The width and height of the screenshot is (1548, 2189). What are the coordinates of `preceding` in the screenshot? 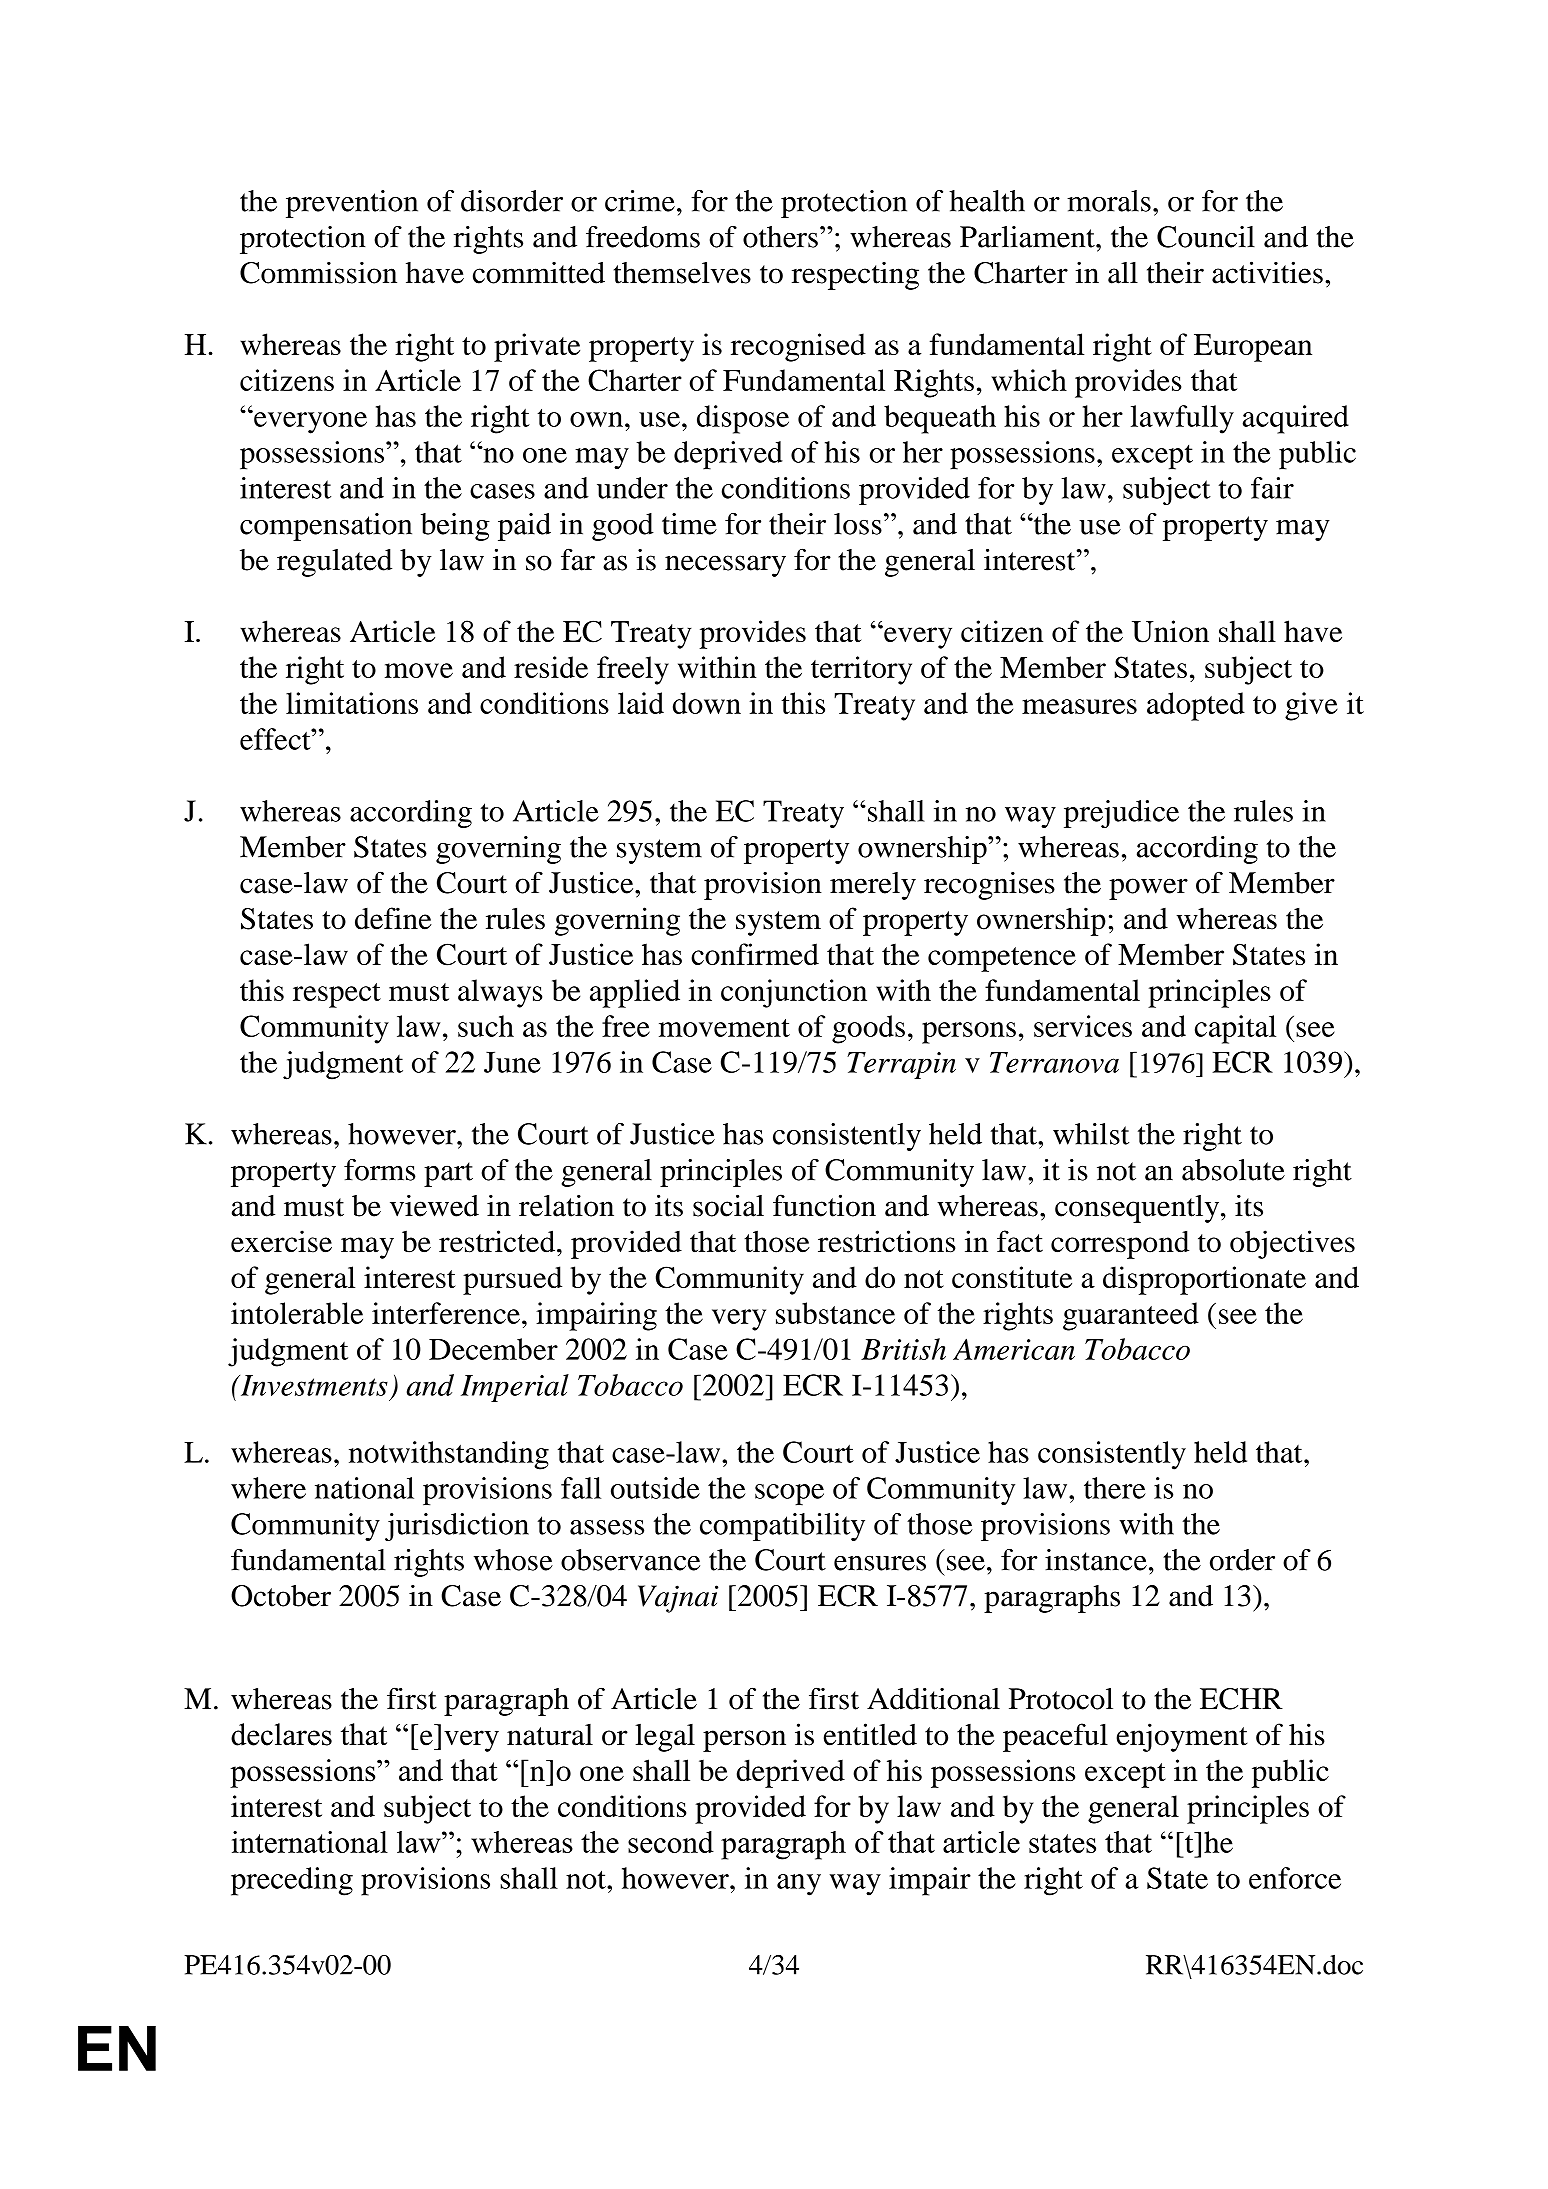 It's located at (292, 1881).
